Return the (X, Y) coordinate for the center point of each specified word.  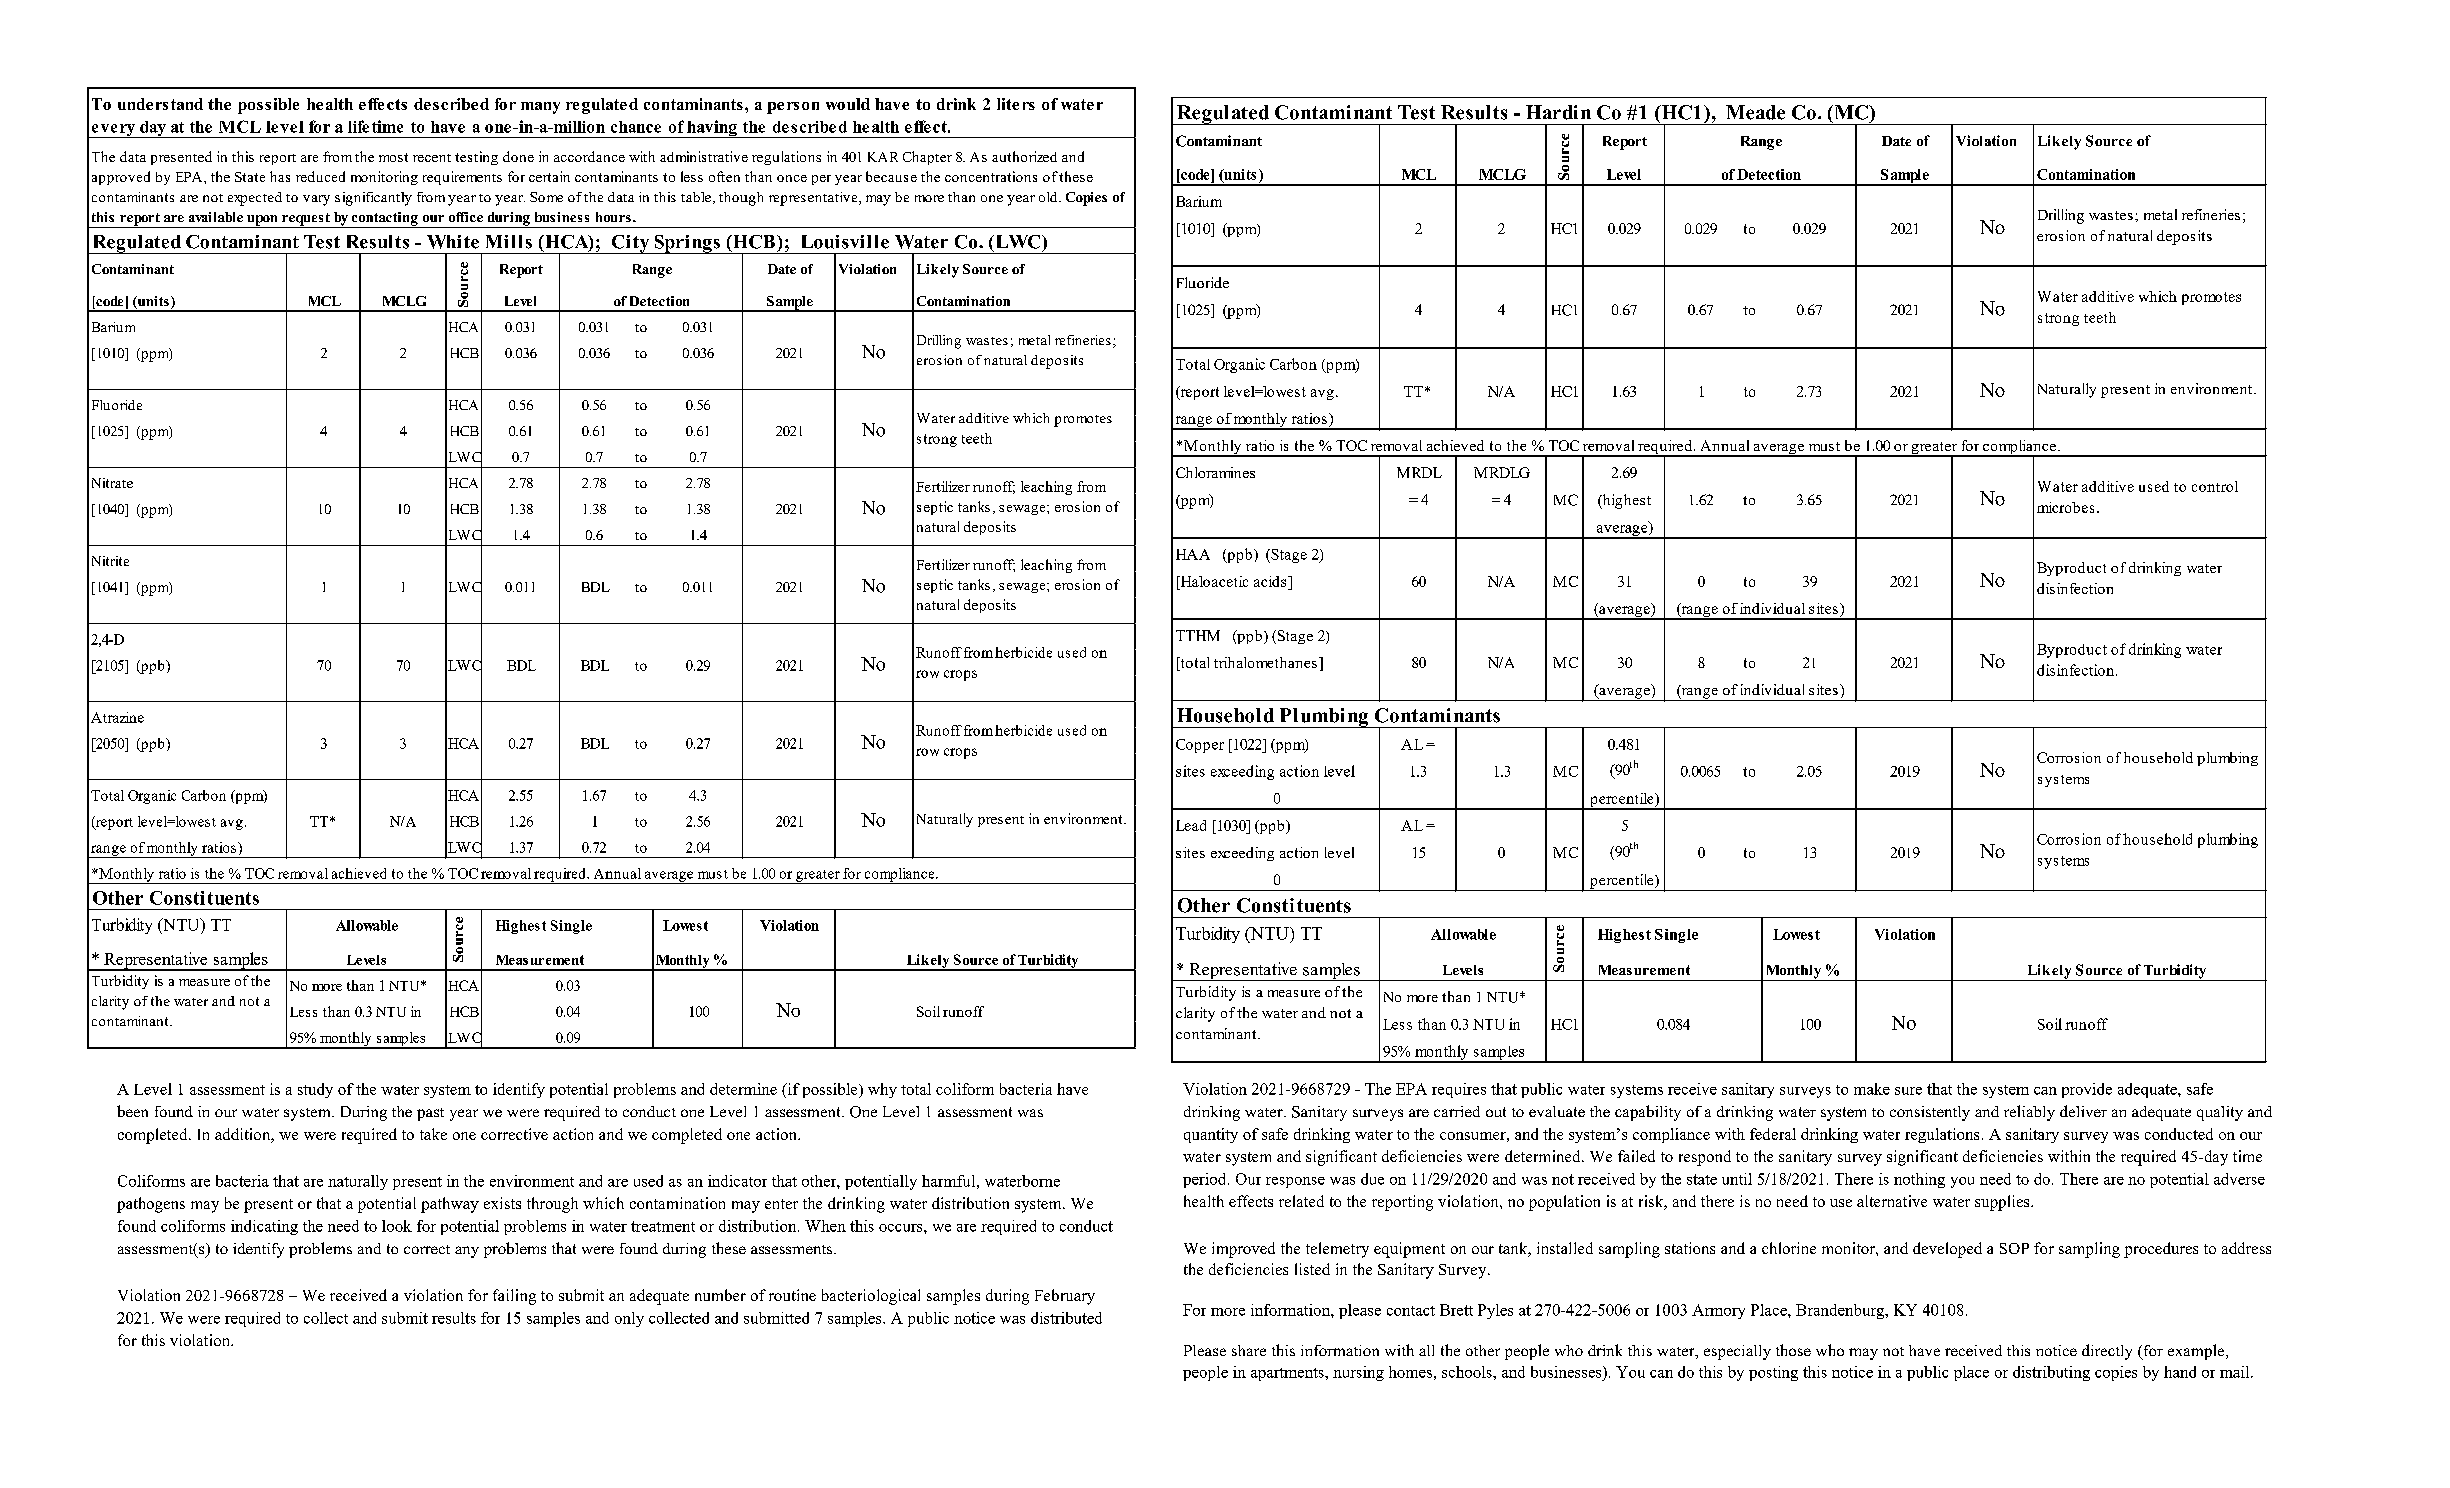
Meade (1755, 112)
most (393, 157)
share (1249, 1350)
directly (2107, 1352)
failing (514, 1297)
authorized (1024, 156)
